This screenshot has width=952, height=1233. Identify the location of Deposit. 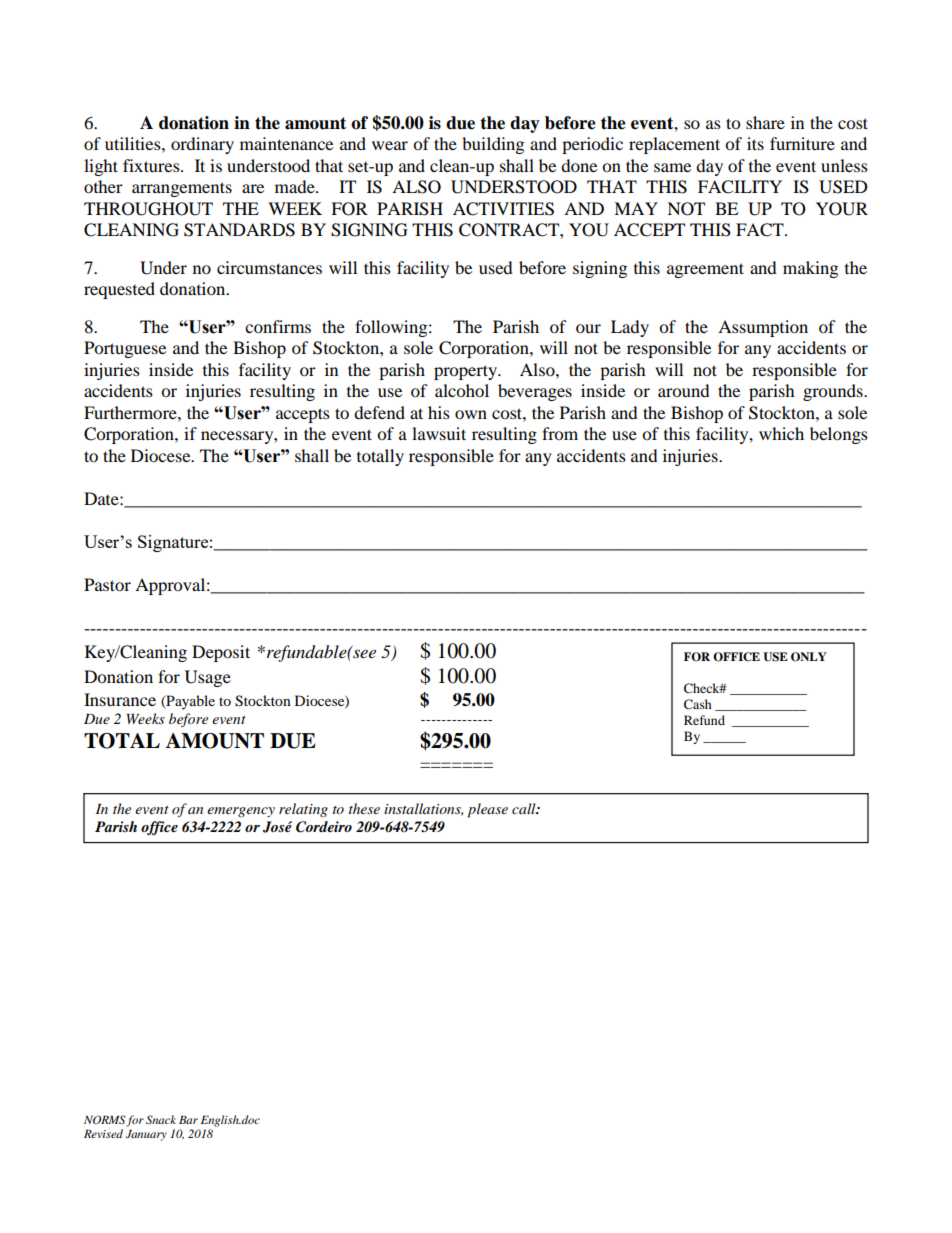
(221, 653).
